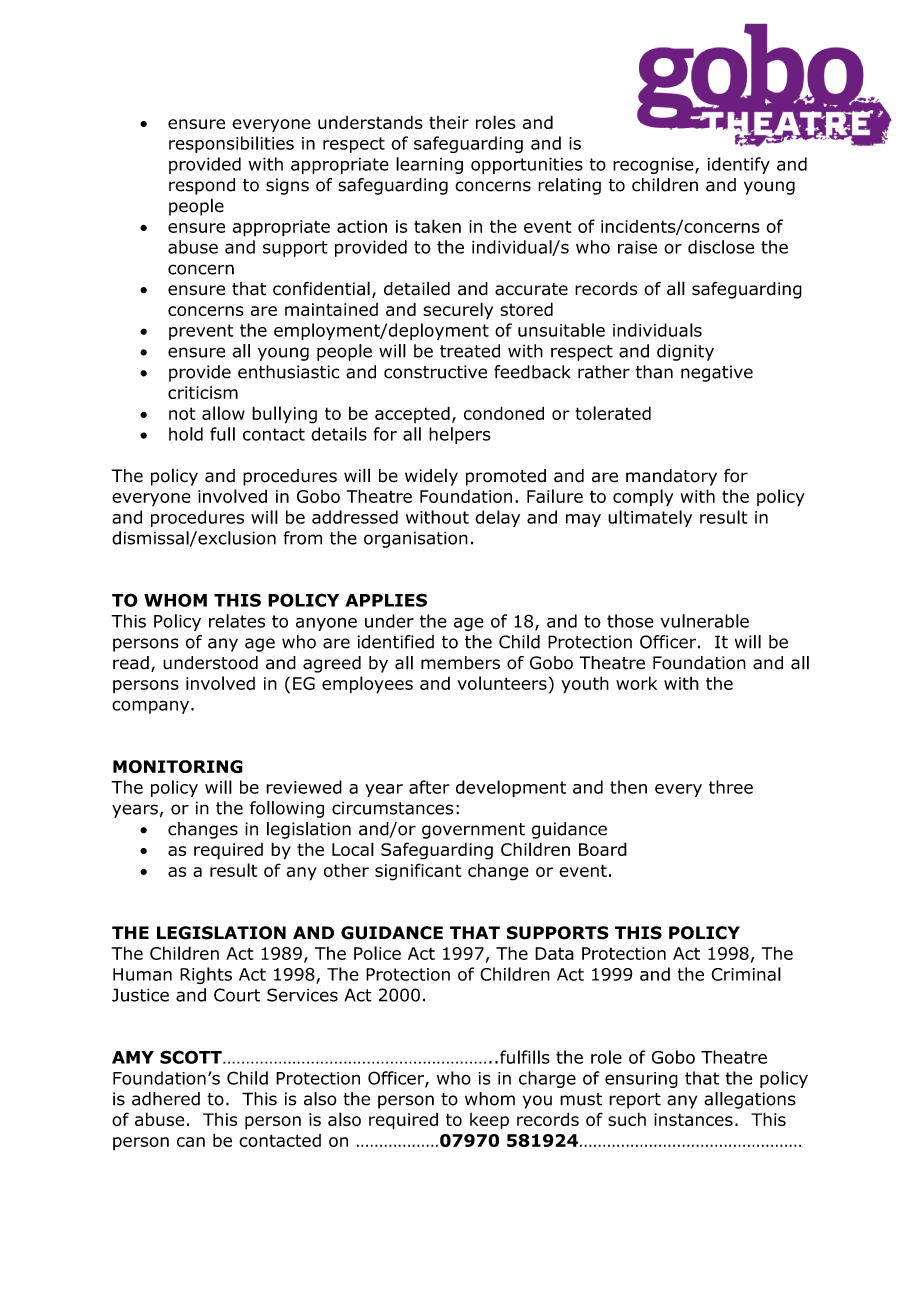  I want to click on mandatory, so click(671, 477).
